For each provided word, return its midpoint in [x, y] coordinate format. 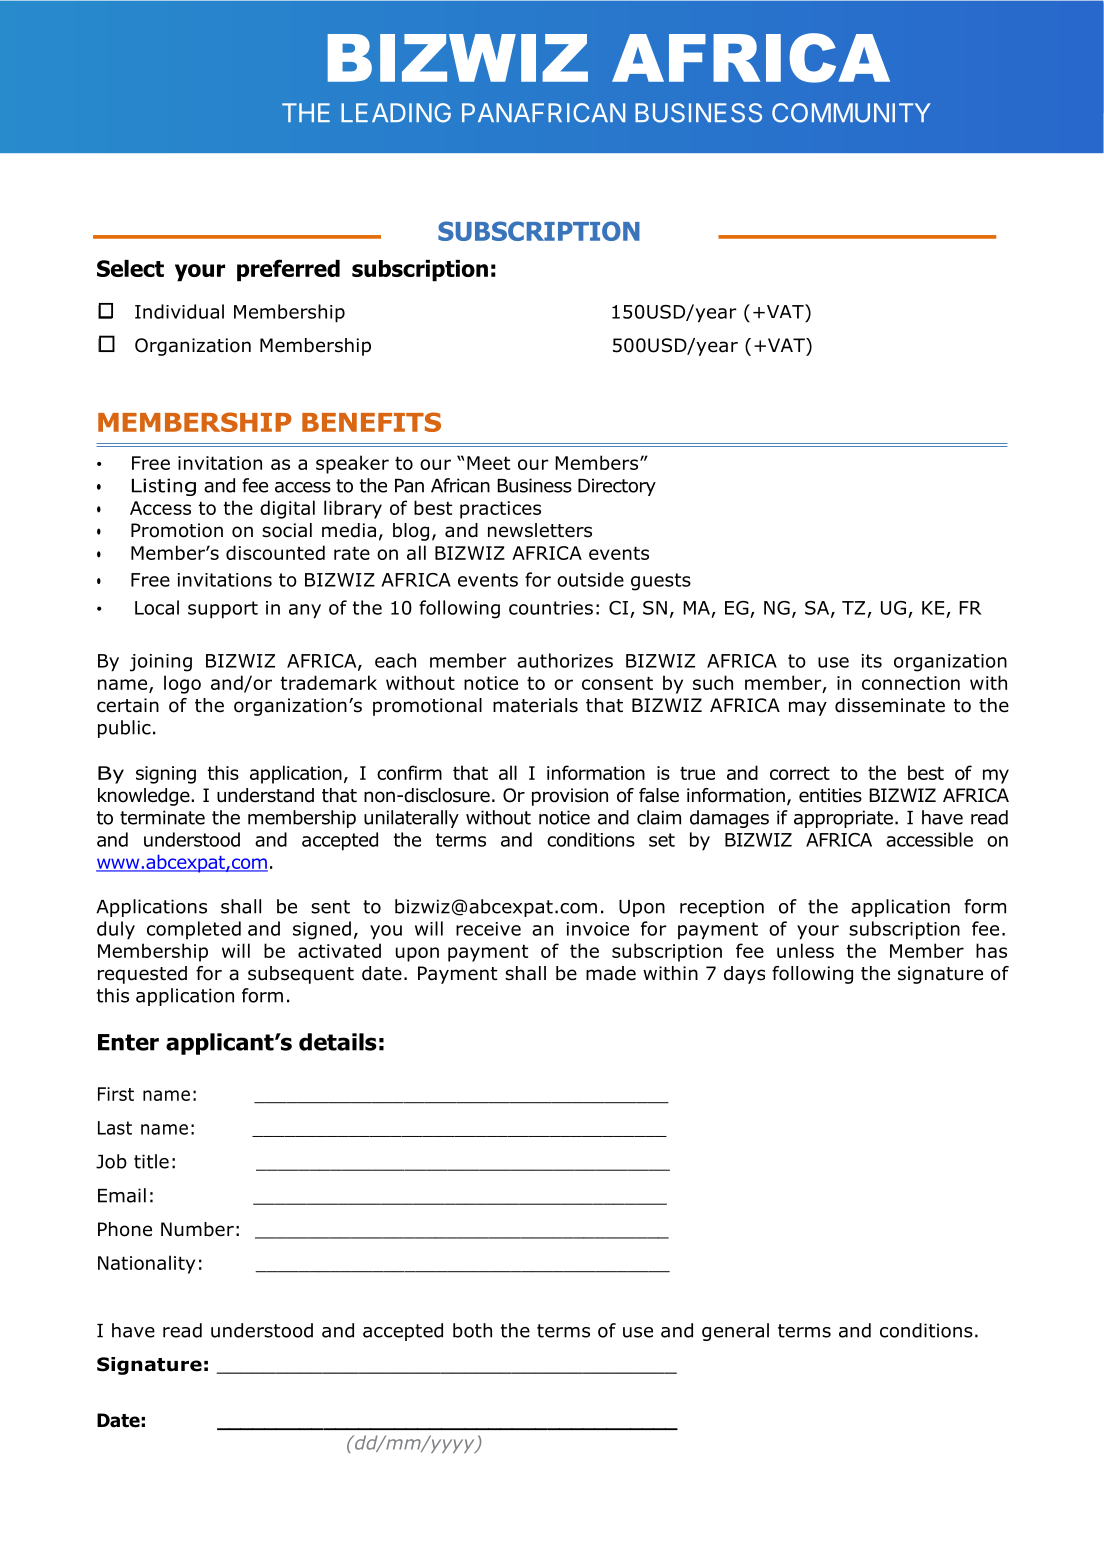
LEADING [396, 113]
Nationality [146, 1264]
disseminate [890, 705]
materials [535, 705]
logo [182, 684]
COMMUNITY [851, 113]
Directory [617, 487]
